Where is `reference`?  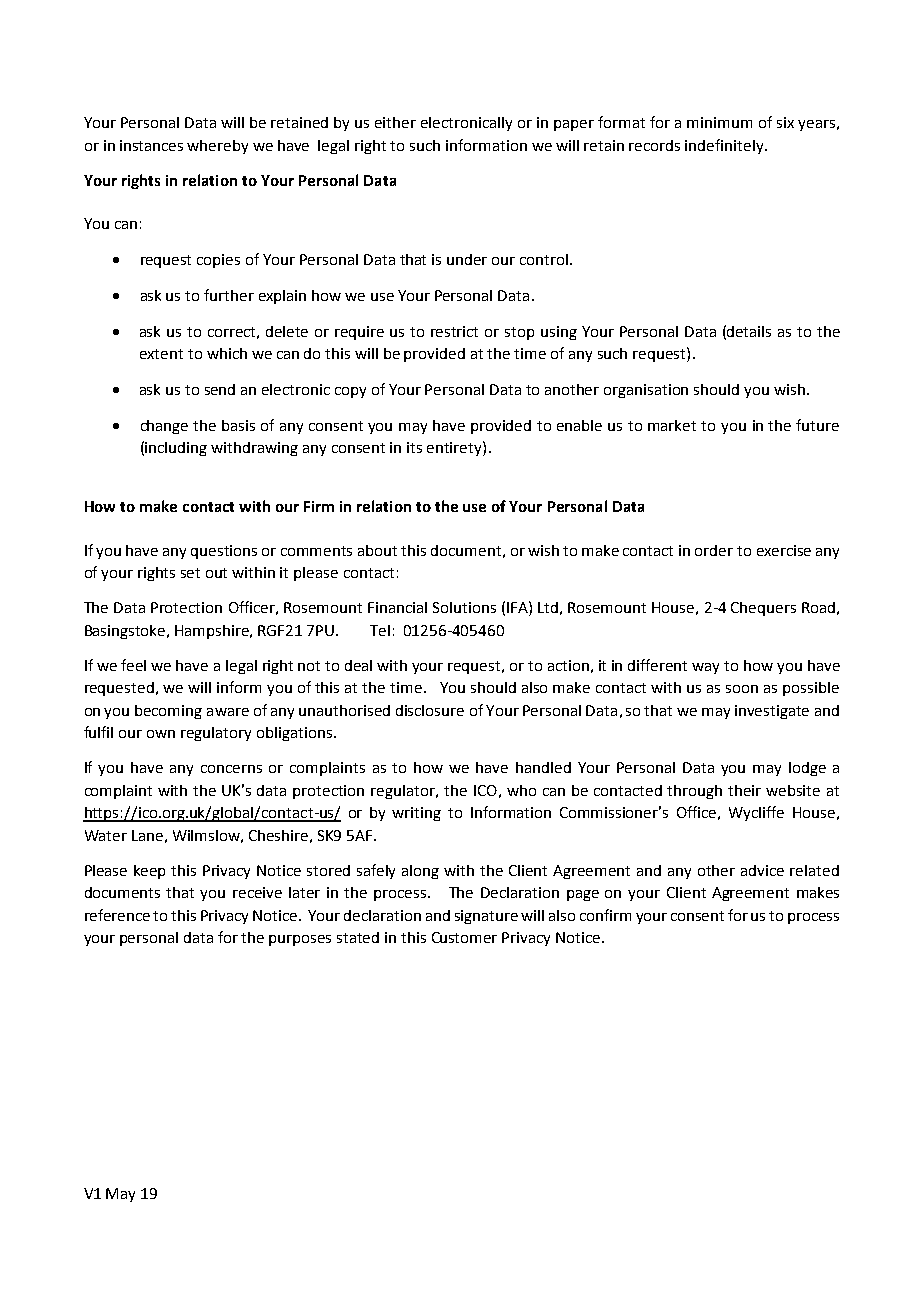
reference is located at coordinates (117, 915).
